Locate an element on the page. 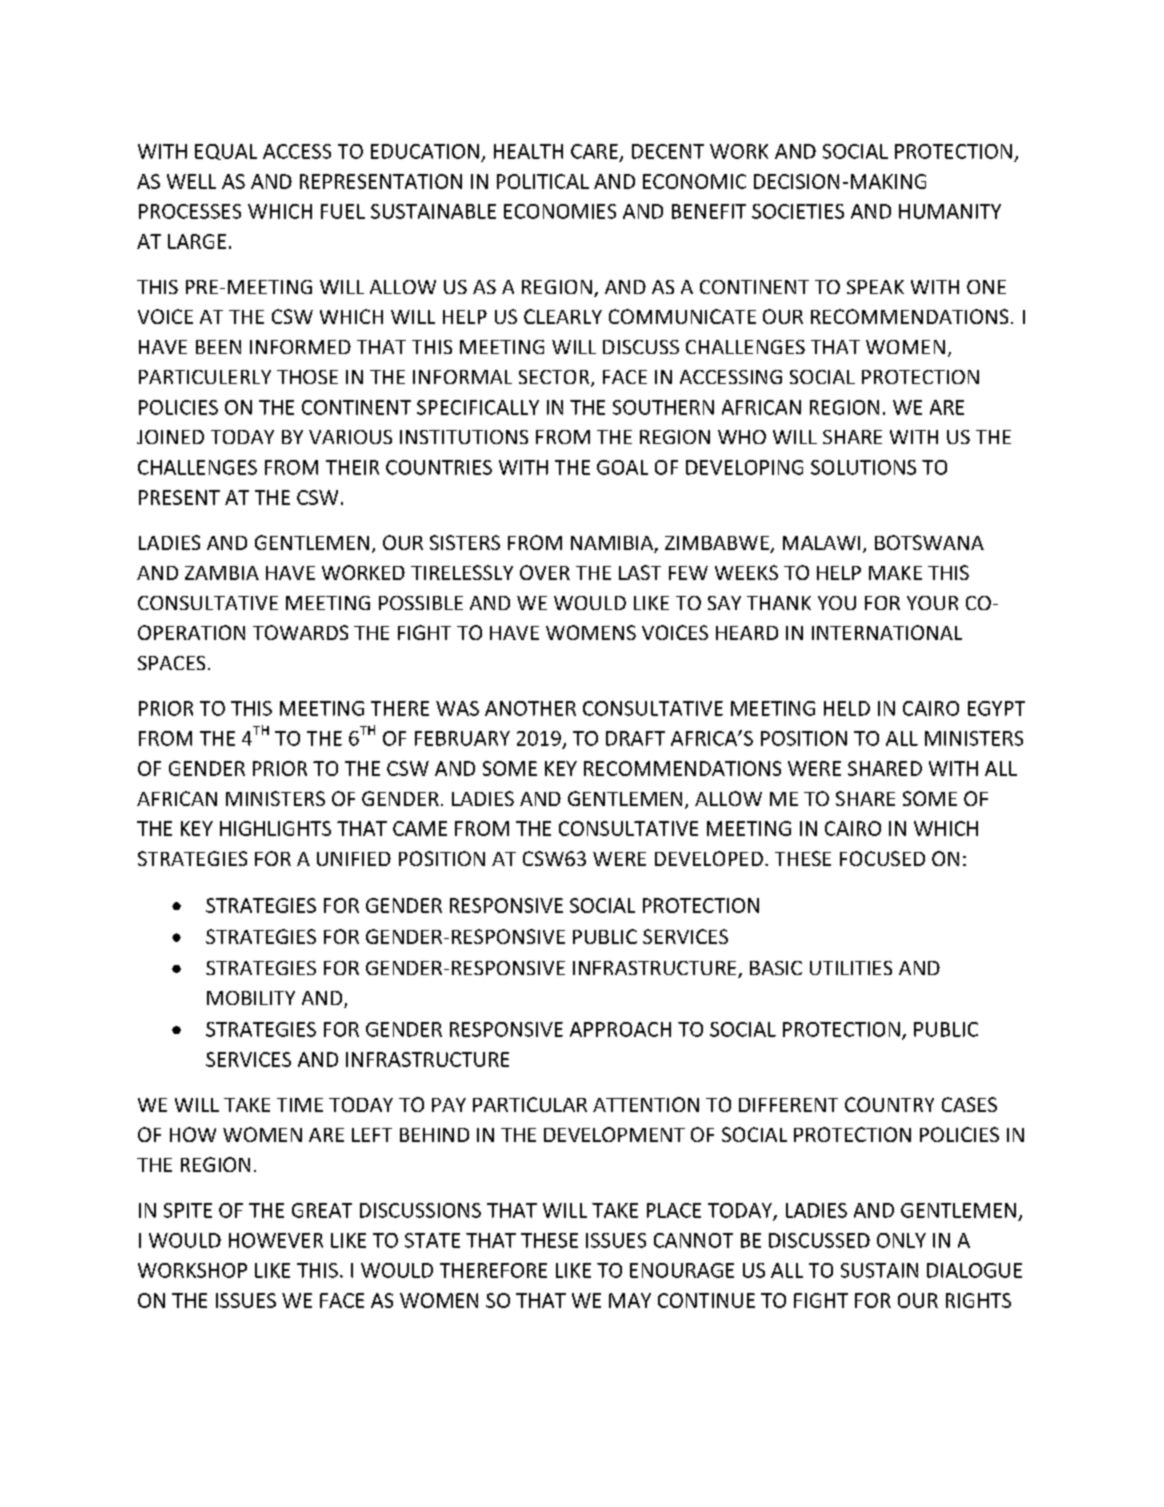 Image resolution: width=1164 pixels, height=1507 pixels. ZAMBIA is located at coordinates (222, 573).
